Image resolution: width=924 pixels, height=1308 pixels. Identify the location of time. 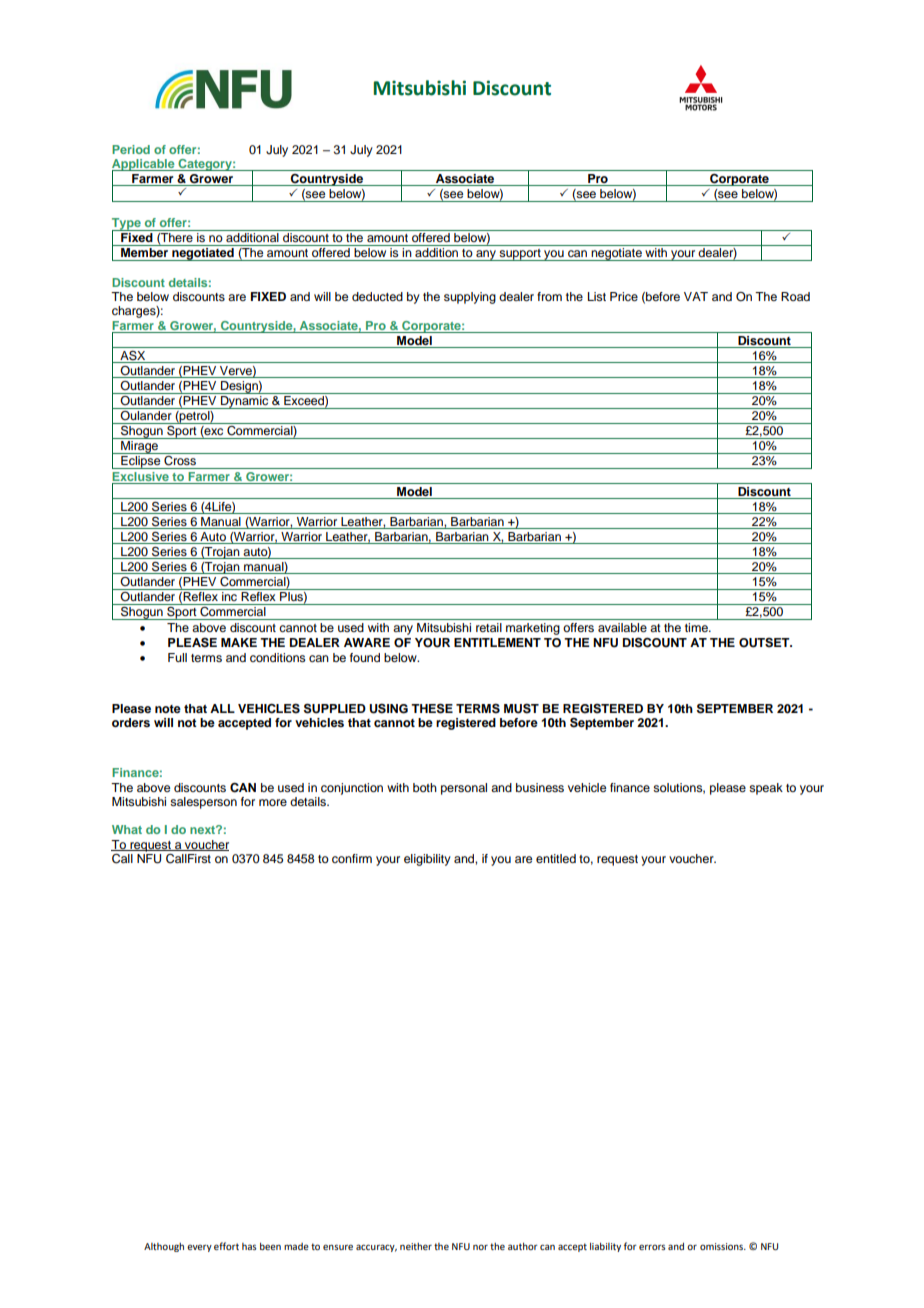
(697, 627).
